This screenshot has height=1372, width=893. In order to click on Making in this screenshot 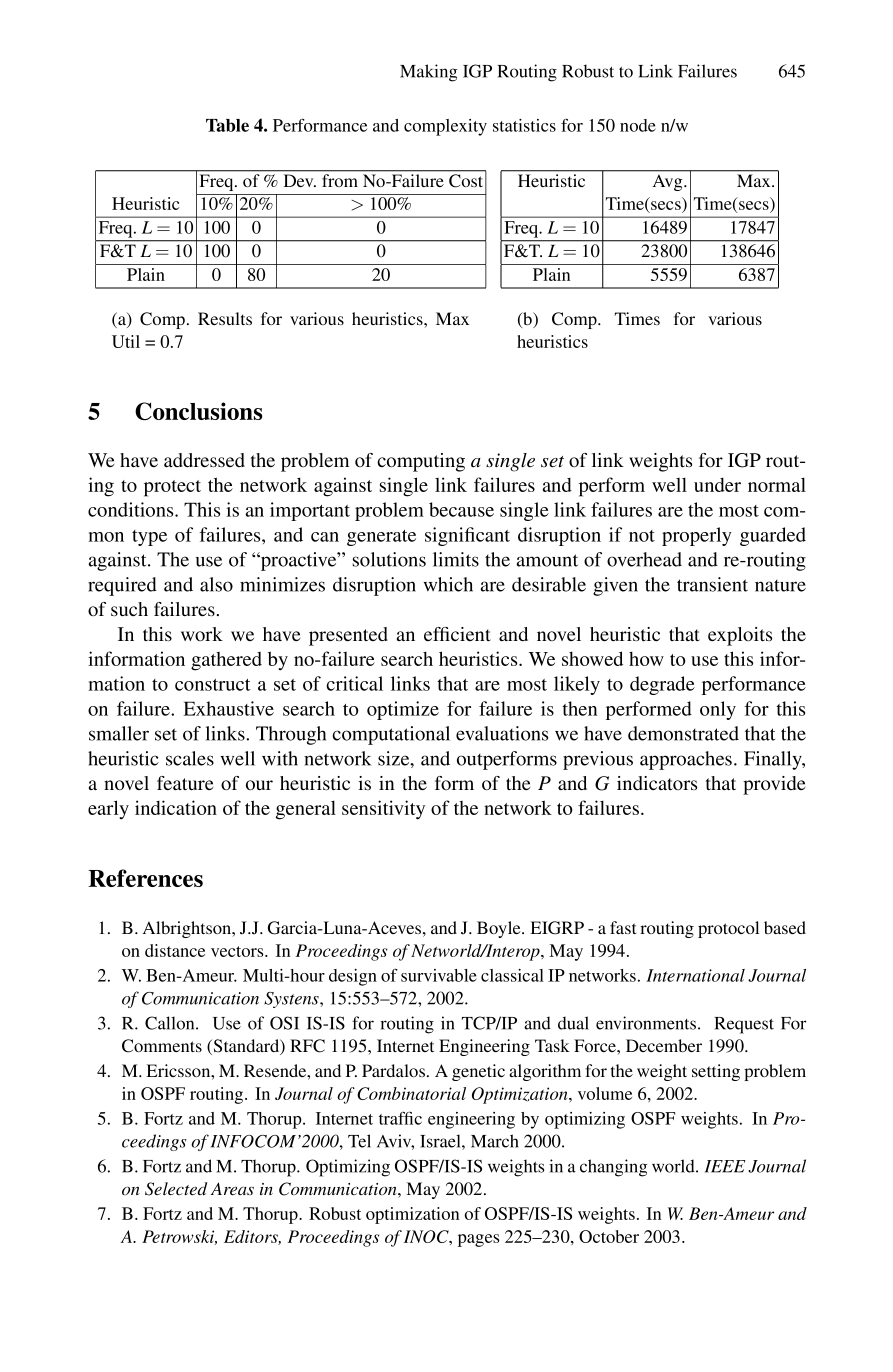, I will do `click(428, 73)`.
